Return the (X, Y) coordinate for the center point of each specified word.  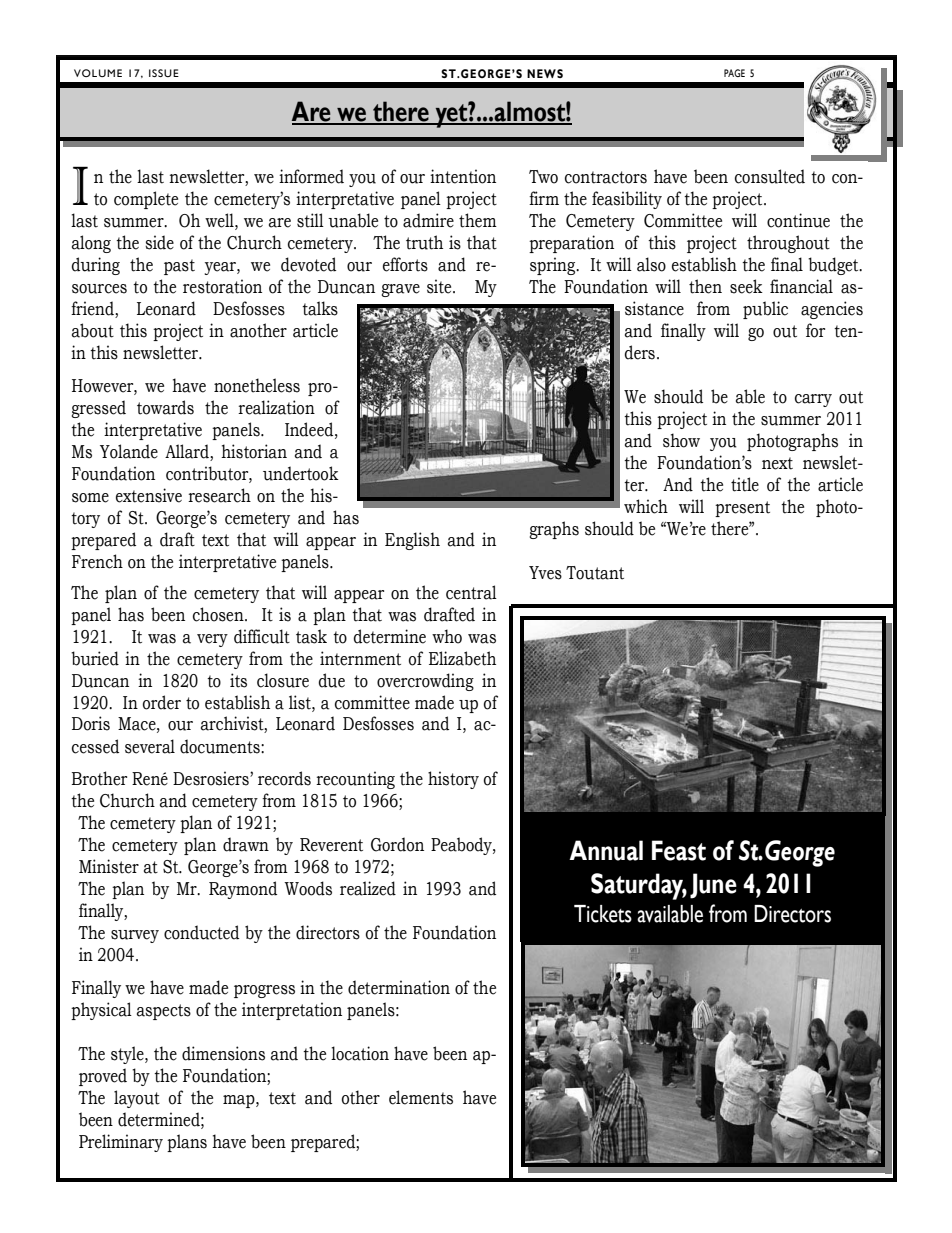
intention (463, 176)
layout (137, 1099)
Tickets (603, 914)
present (742, 509)
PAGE (734, 73)
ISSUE (164, 73)
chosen (219, 614)
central (471, 592)
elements (421, 1097)
